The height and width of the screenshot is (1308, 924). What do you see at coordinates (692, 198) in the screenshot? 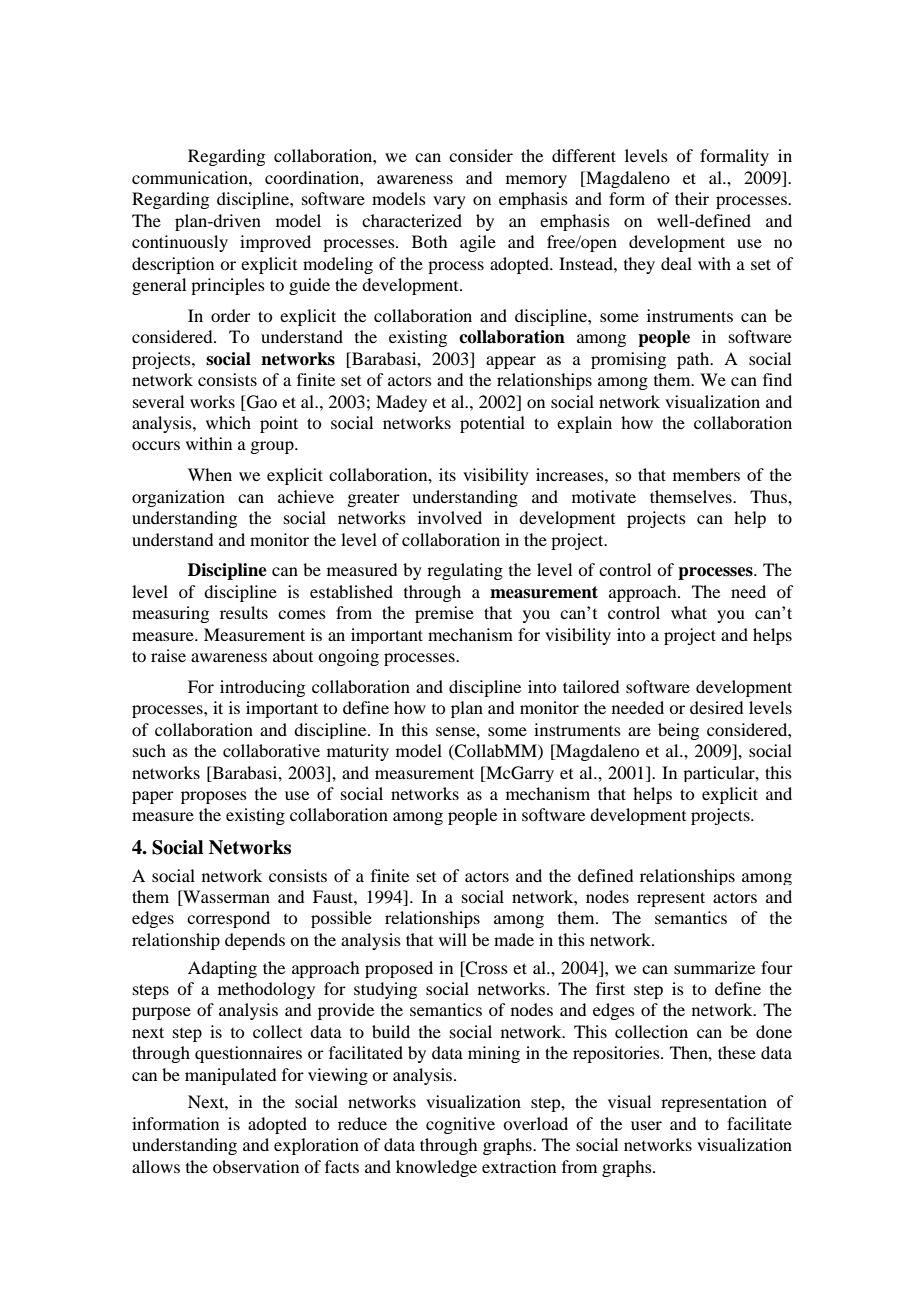
I see `their` at bounding box center [692, 198].
